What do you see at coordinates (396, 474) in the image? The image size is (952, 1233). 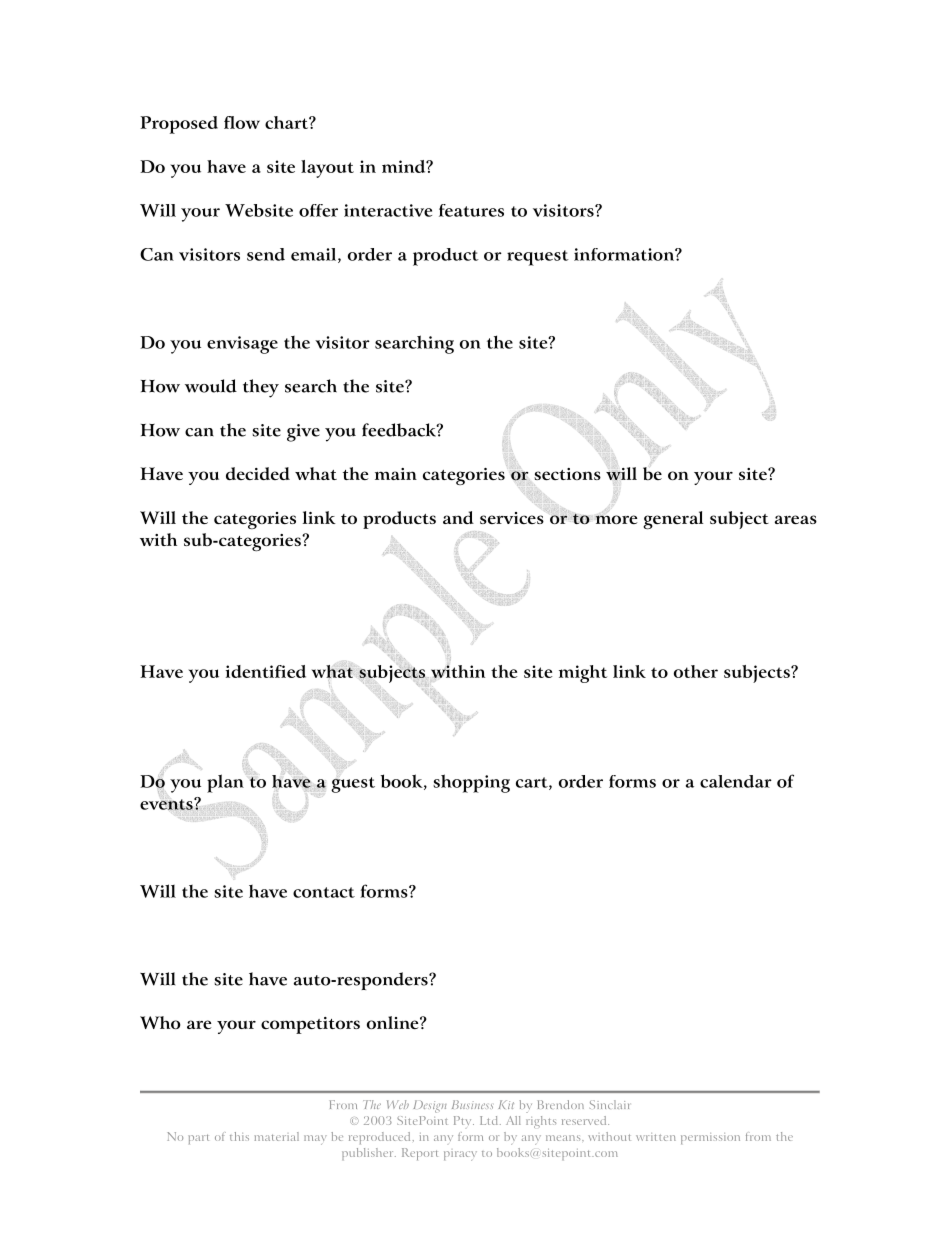 I see `main` at bounding box center [396, 474].
